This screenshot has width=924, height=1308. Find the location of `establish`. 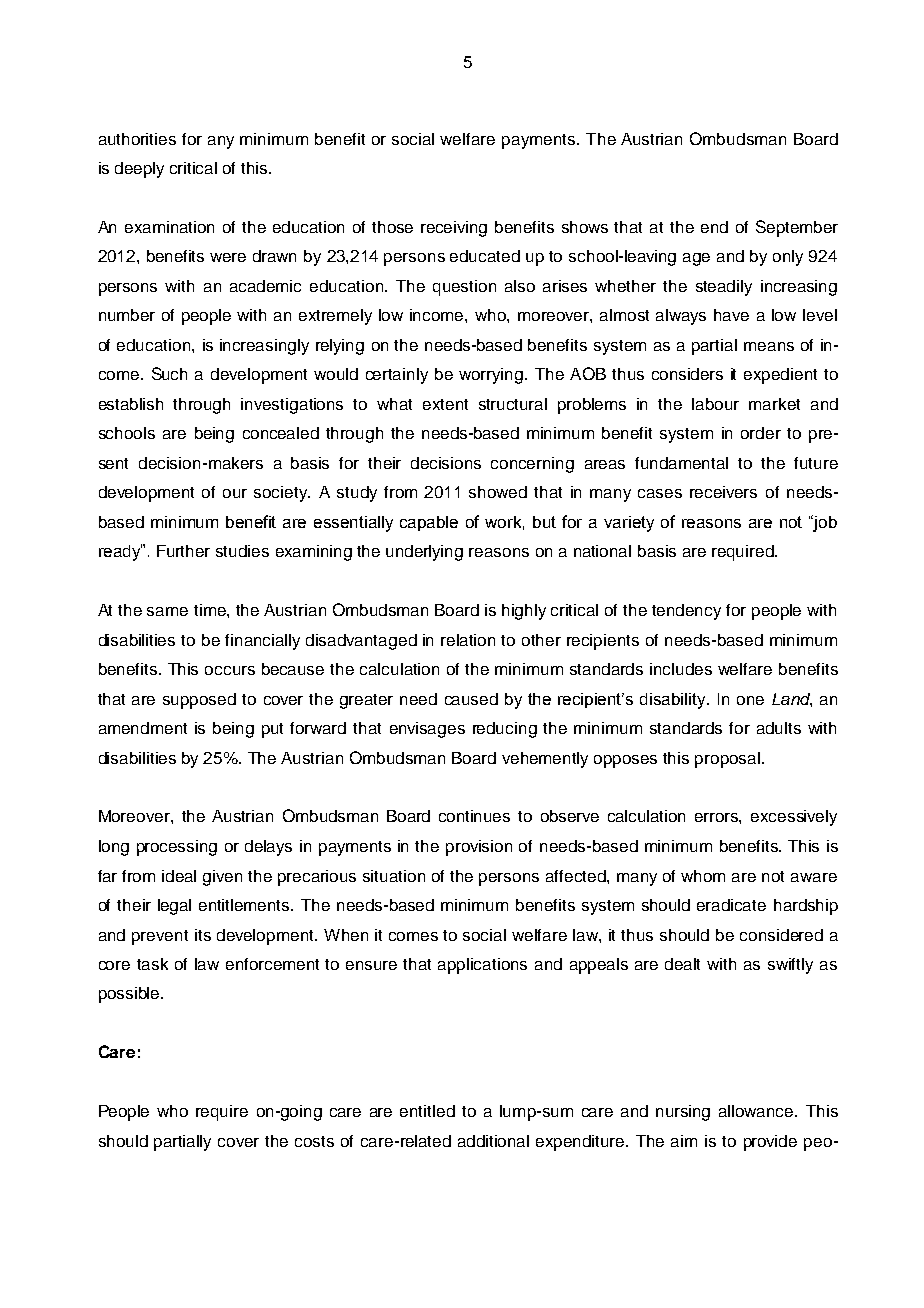

establish is located at coordinates (131, 404).
